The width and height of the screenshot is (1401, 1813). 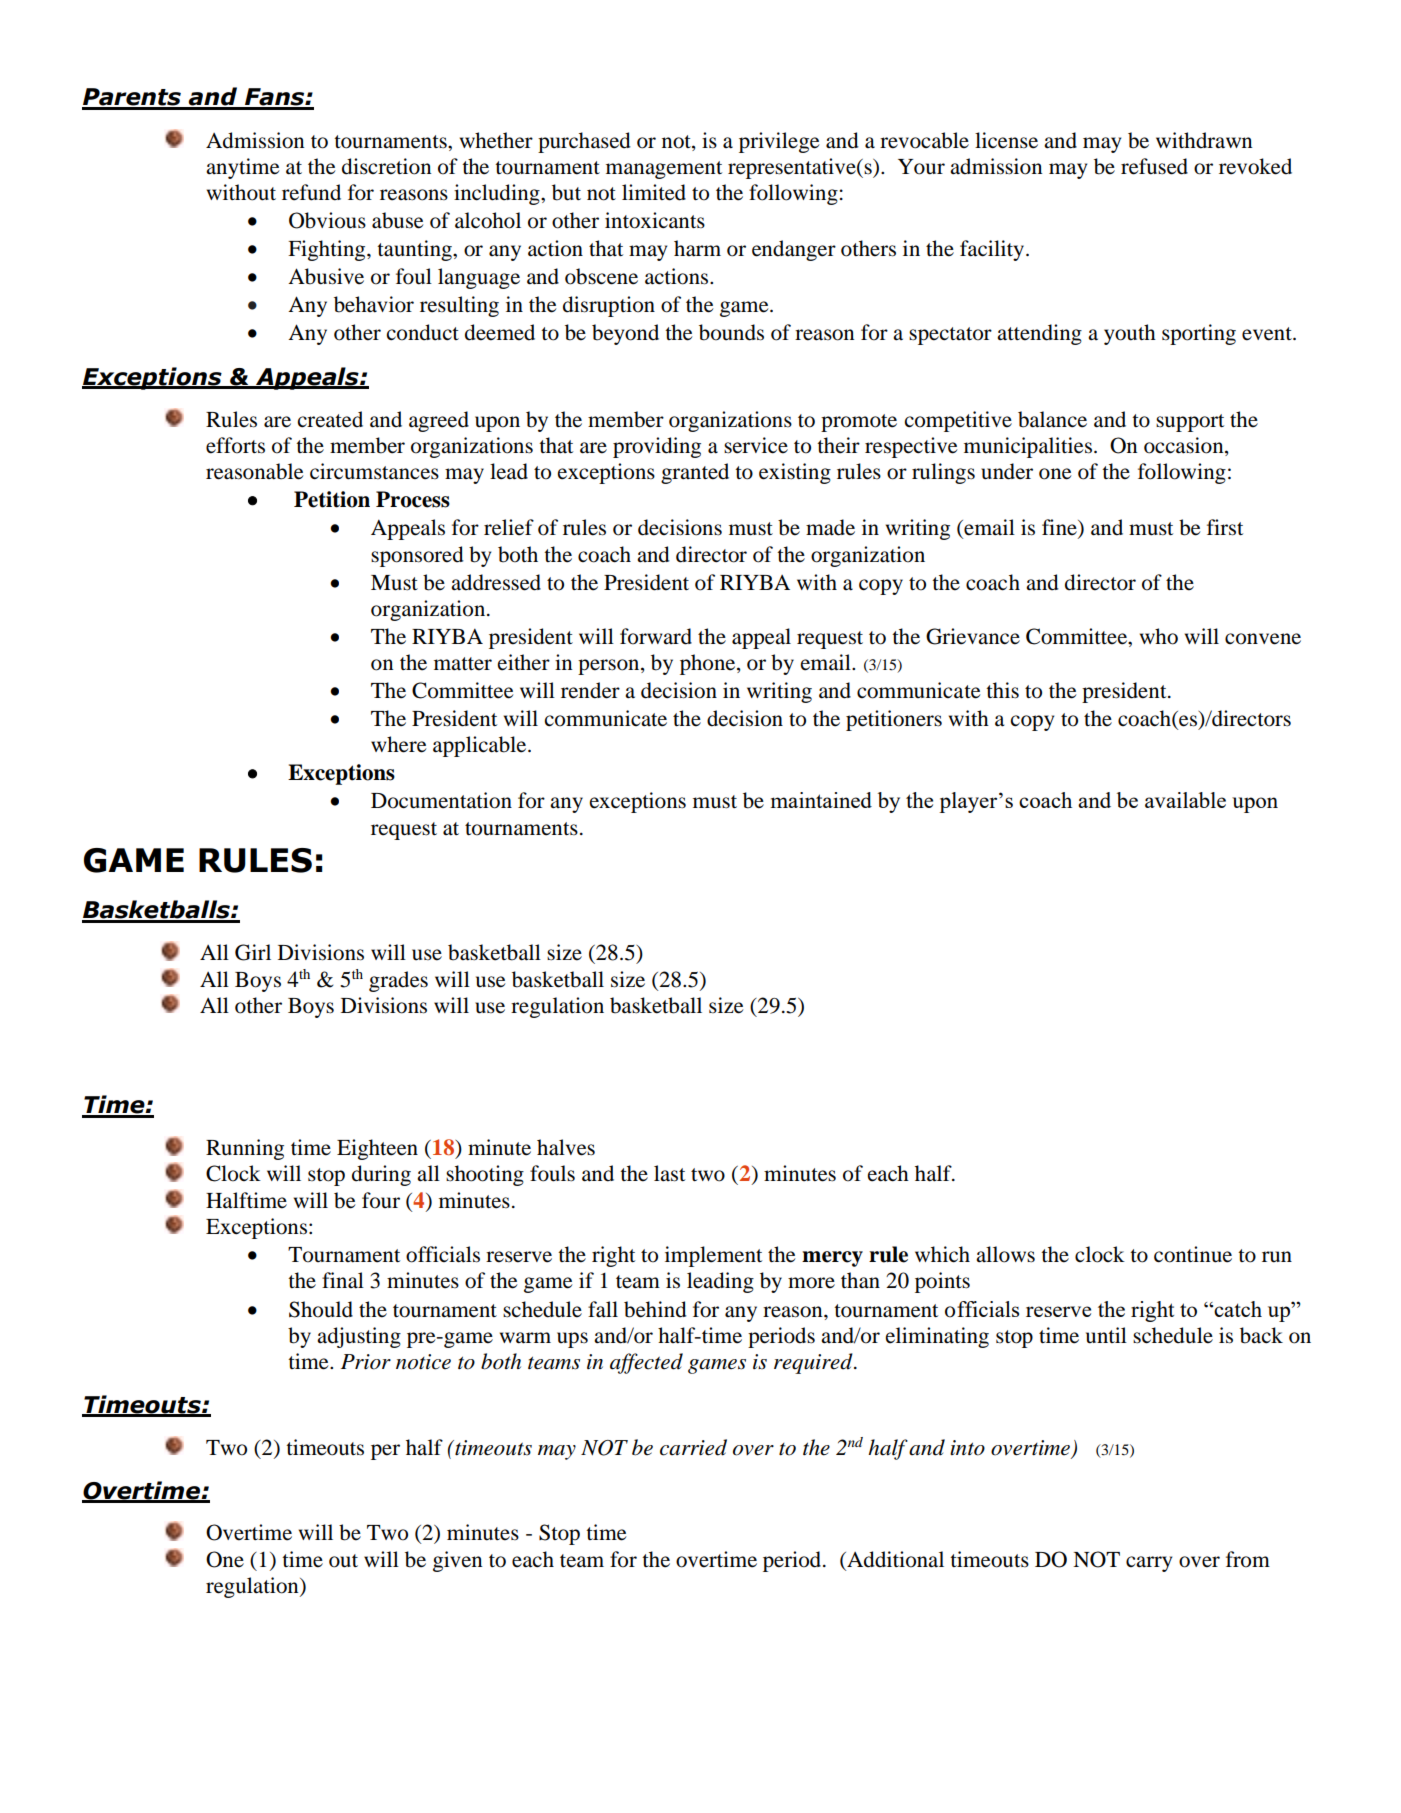 What do you see at coordinates (1154, 166) in the screenshot?
I see `refused` at bounding box center [1154, 166].
